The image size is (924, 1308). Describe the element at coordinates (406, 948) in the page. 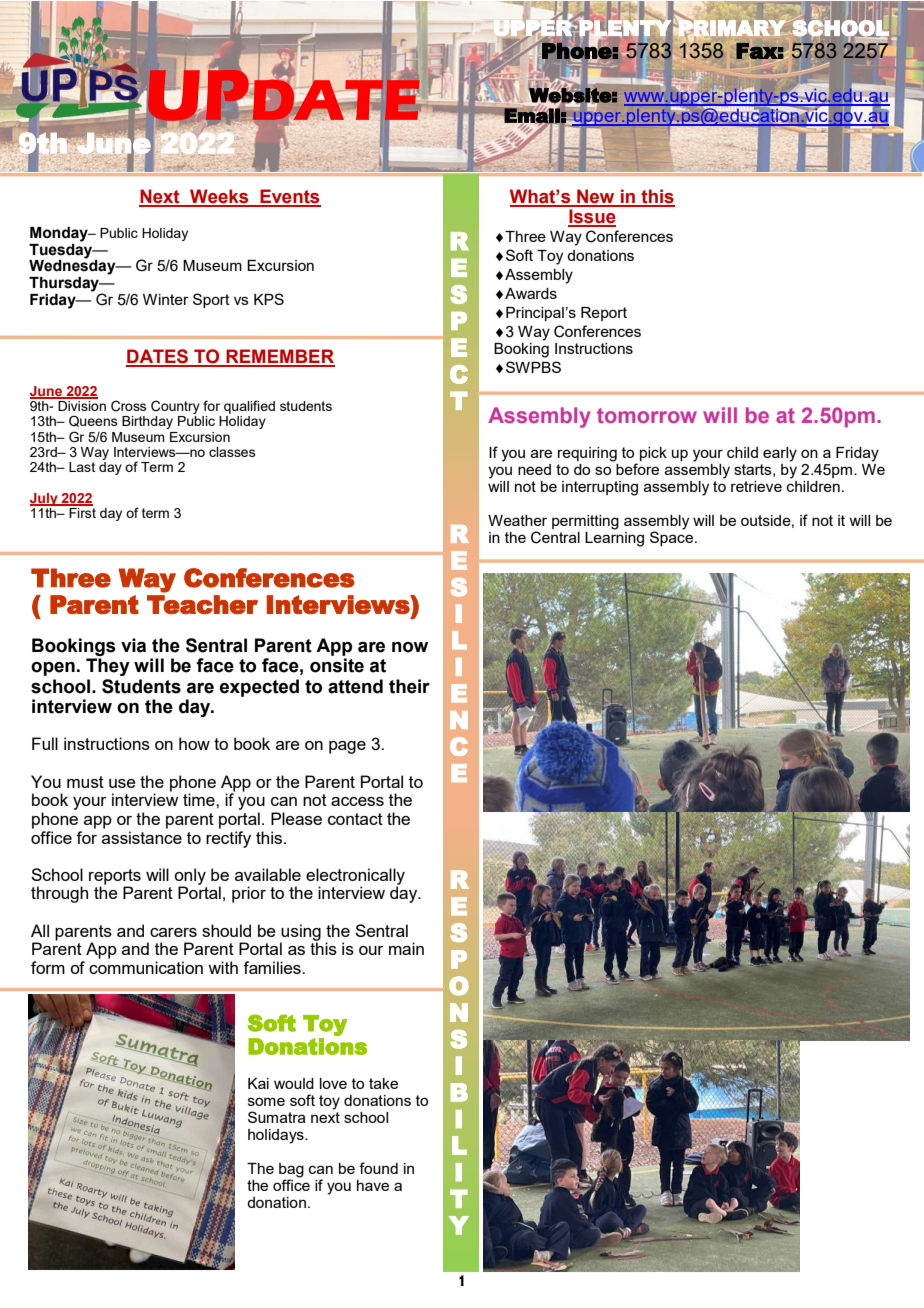

I see `main` at that location.
